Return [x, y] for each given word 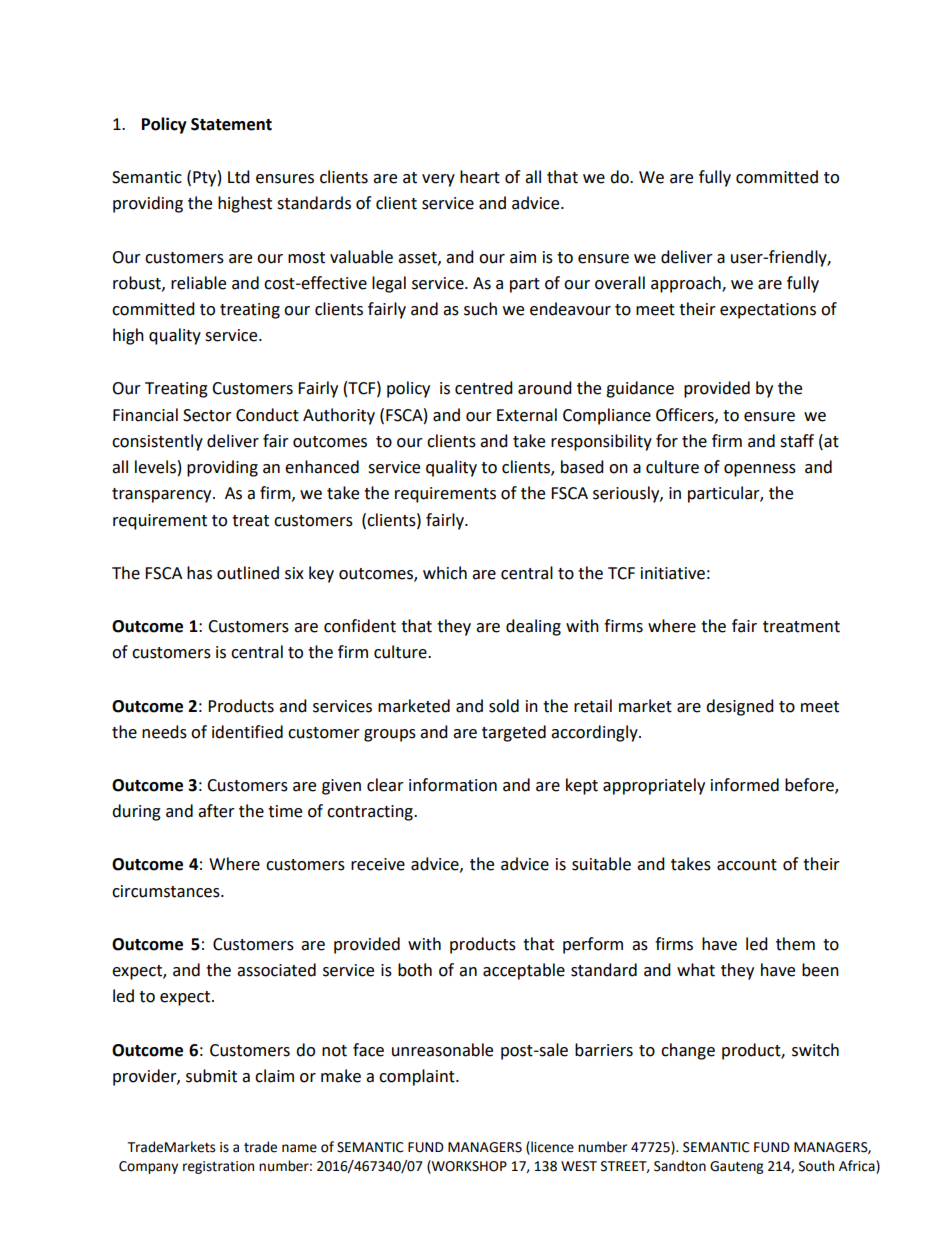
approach [687, 284]
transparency [163, 495]
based [582, 467]
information [453, 785]
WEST [579, 1166]
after [216, 811]
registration [218, 1167]
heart [480, 177]
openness [760, 470]
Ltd [239, 177]
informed [745, 785]
